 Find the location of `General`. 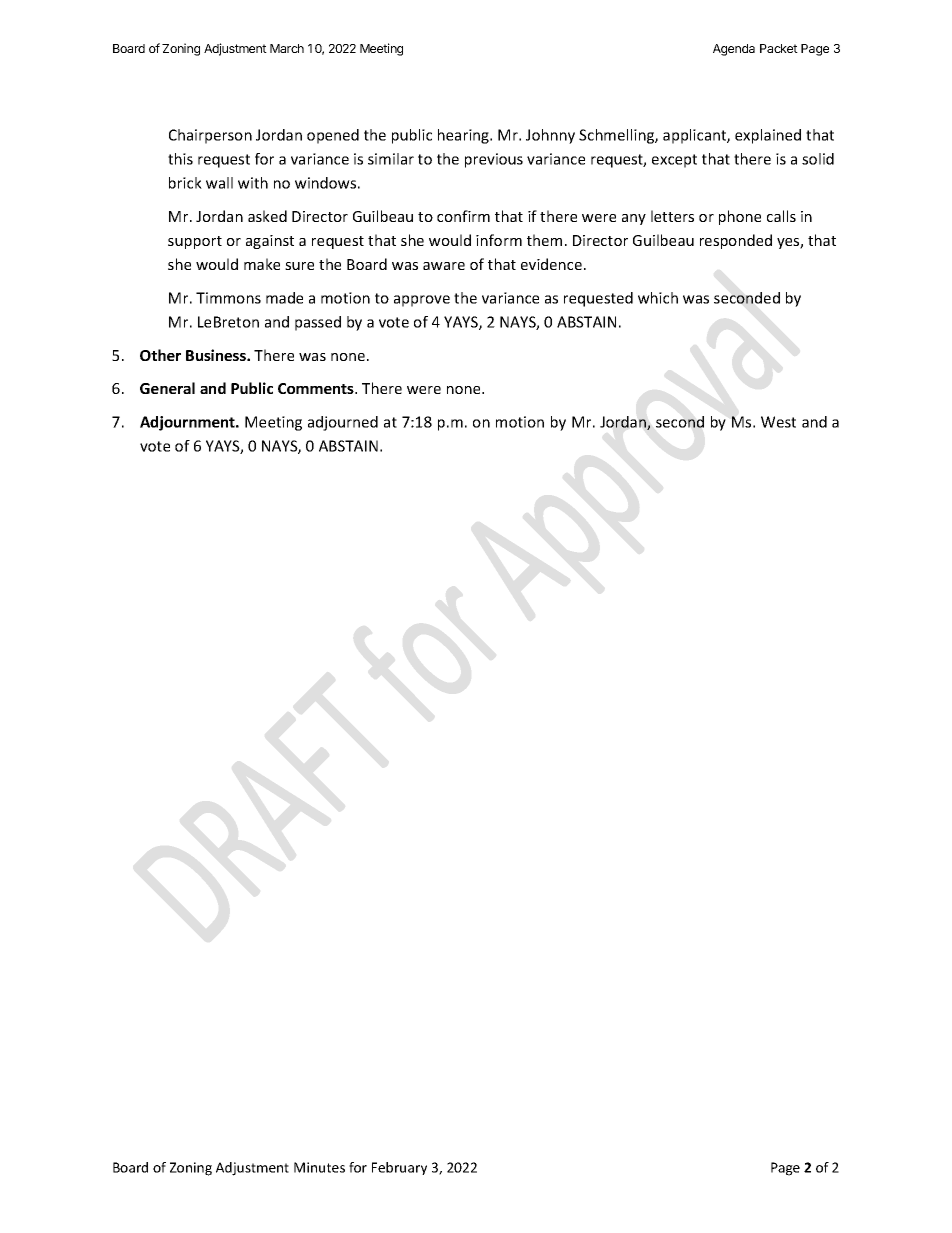

General is located at coordinates (167, 388).
